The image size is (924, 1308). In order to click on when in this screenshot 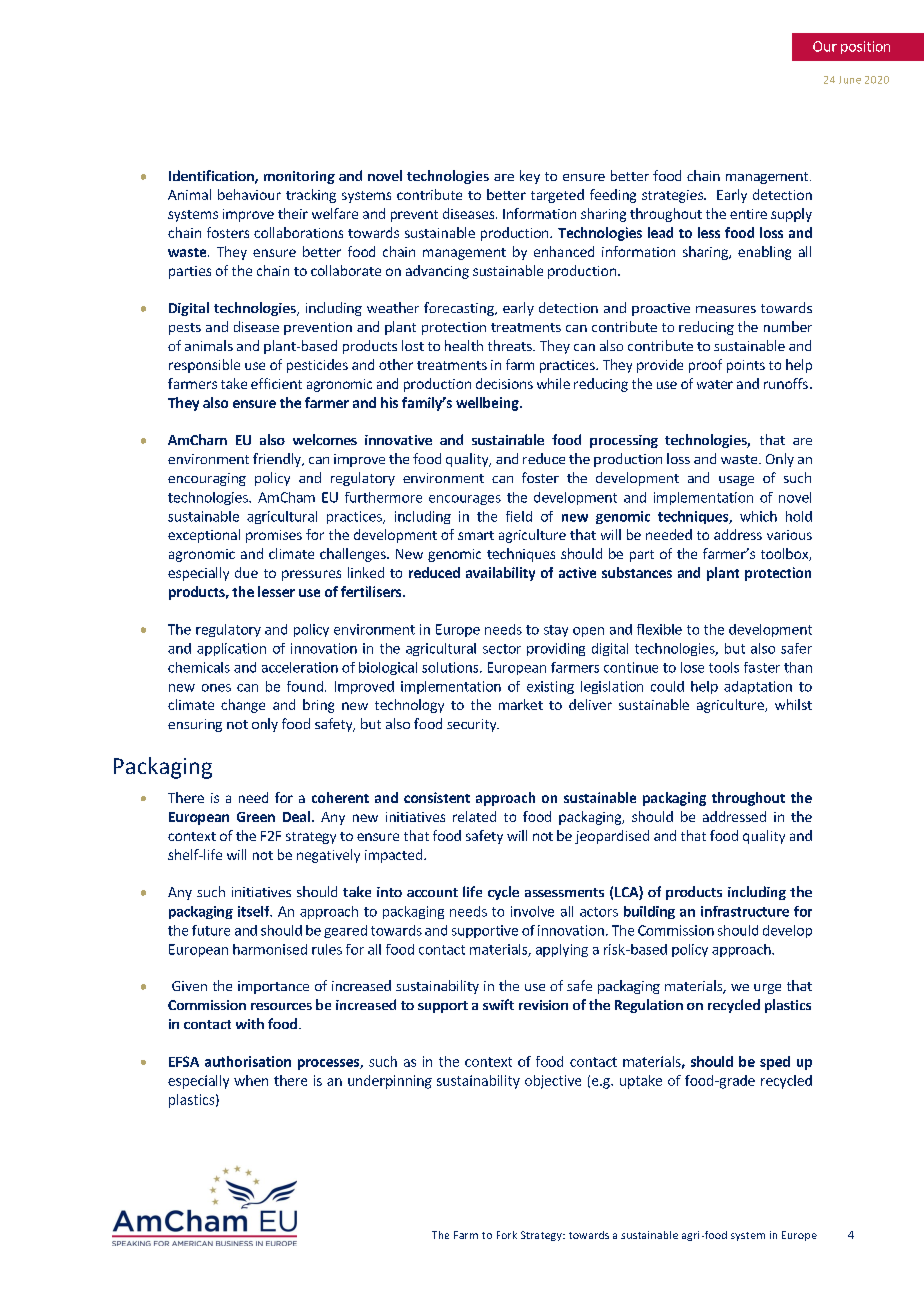, I will do `click(251, 1080)`.
